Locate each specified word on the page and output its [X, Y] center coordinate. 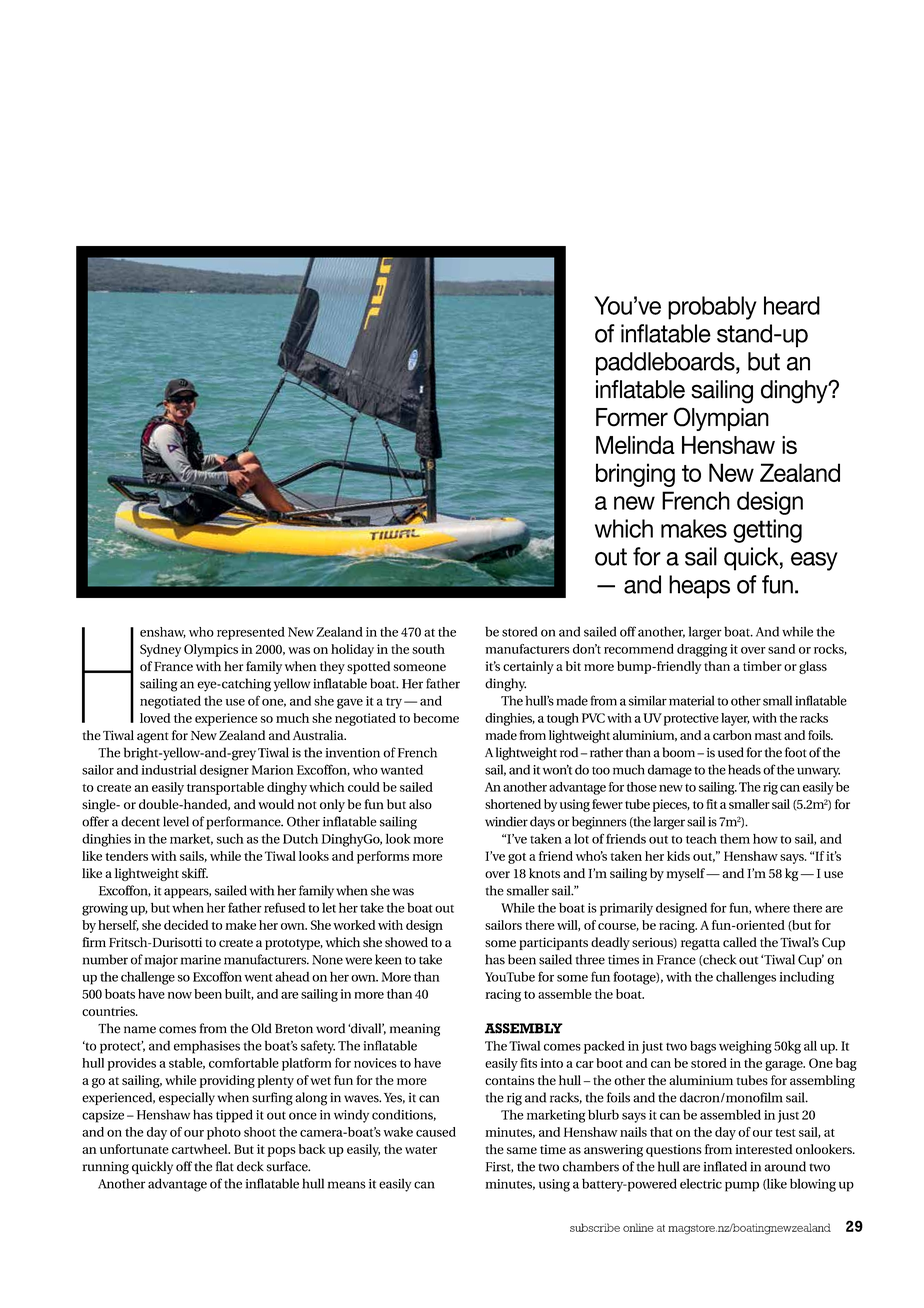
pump [742, 1187]
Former [632, 417]
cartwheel [201, 1149]
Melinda [635, 445]
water [421, 1150]
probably [712, 308]
